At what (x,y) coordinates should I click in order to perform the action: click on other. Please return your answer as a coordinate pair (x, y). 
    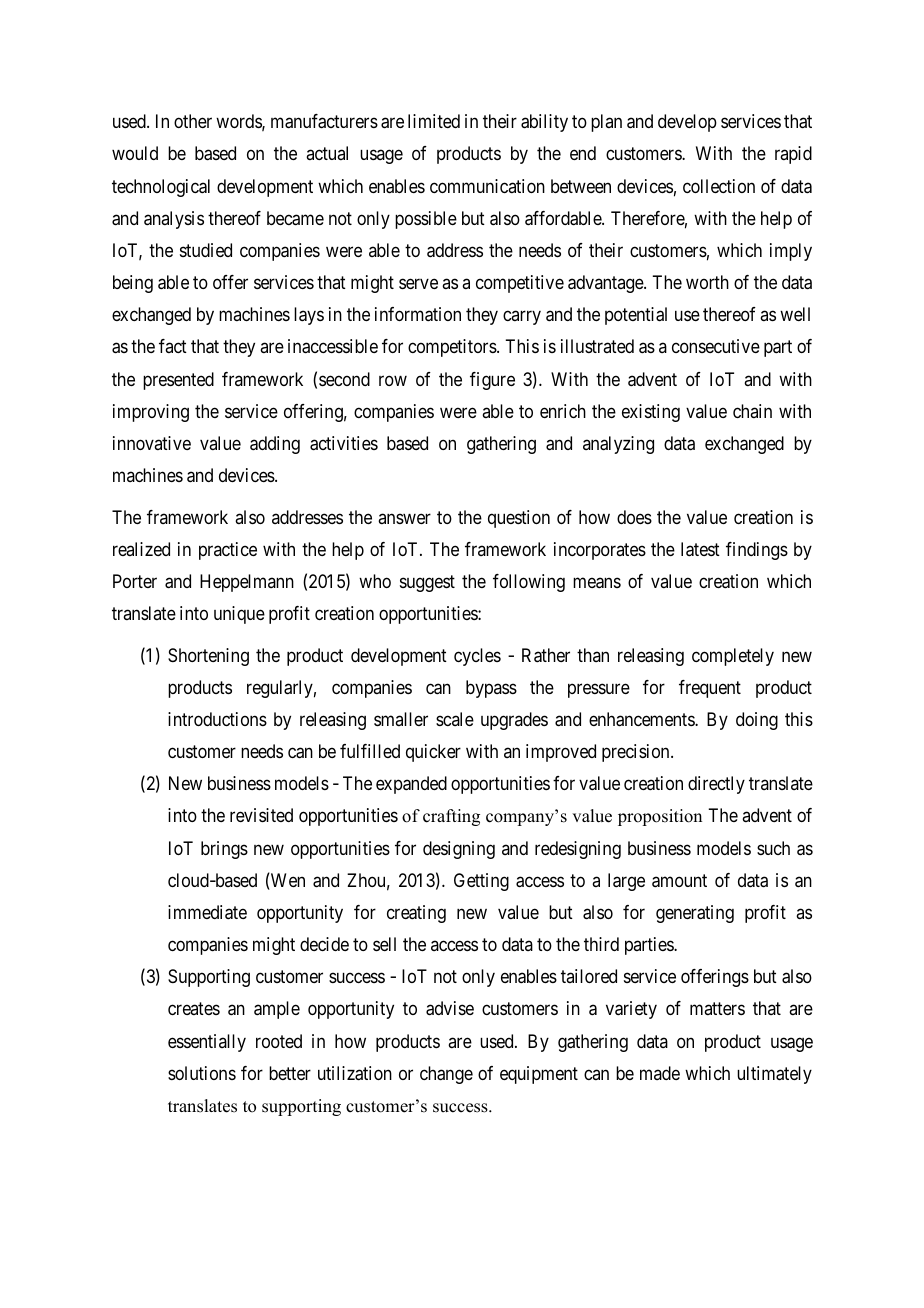
    Looking at the image, I should click on (193, 121).
